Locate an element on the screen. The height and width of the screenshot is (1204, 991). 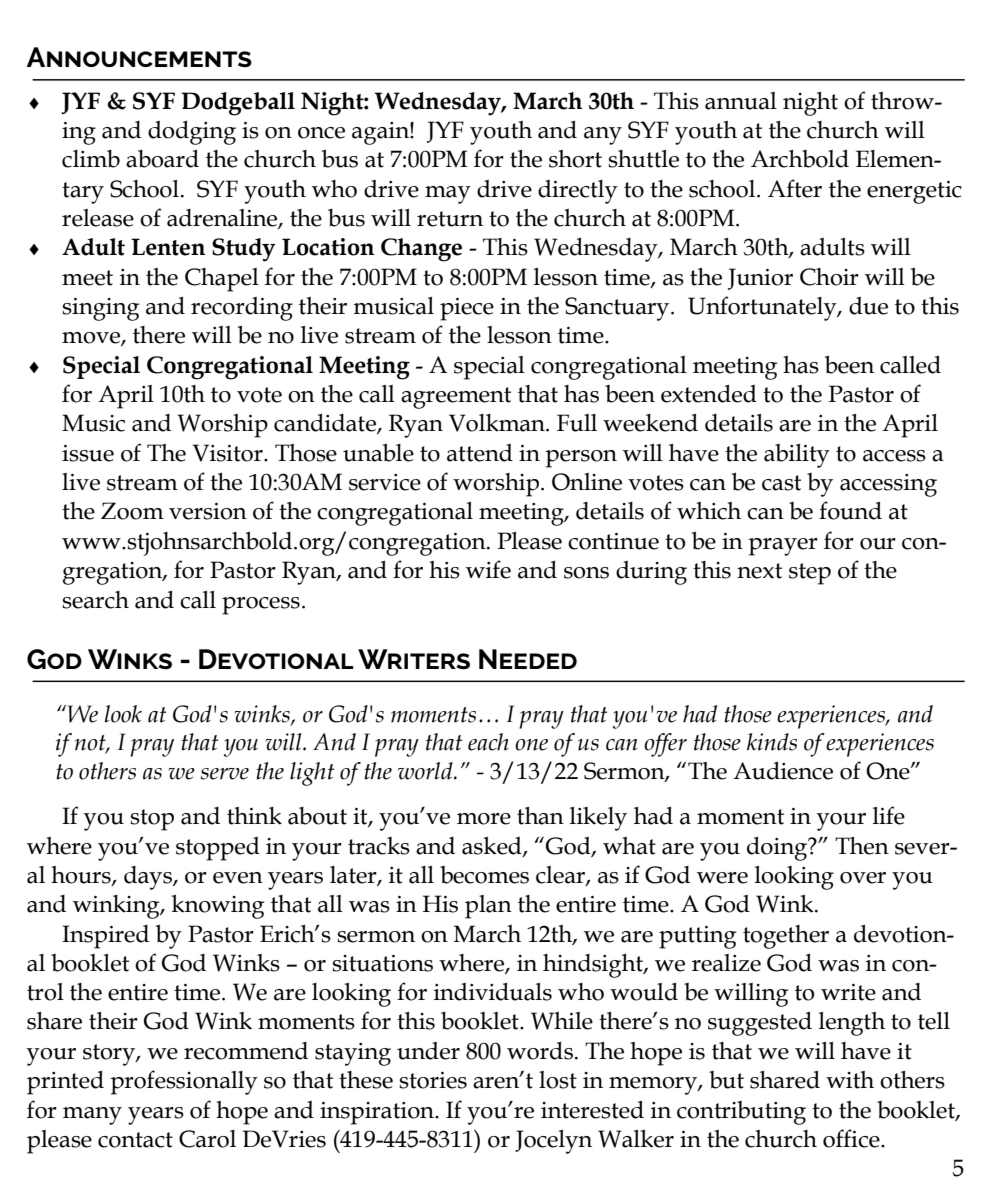
Announcements is located at coordinates (139, 57).
